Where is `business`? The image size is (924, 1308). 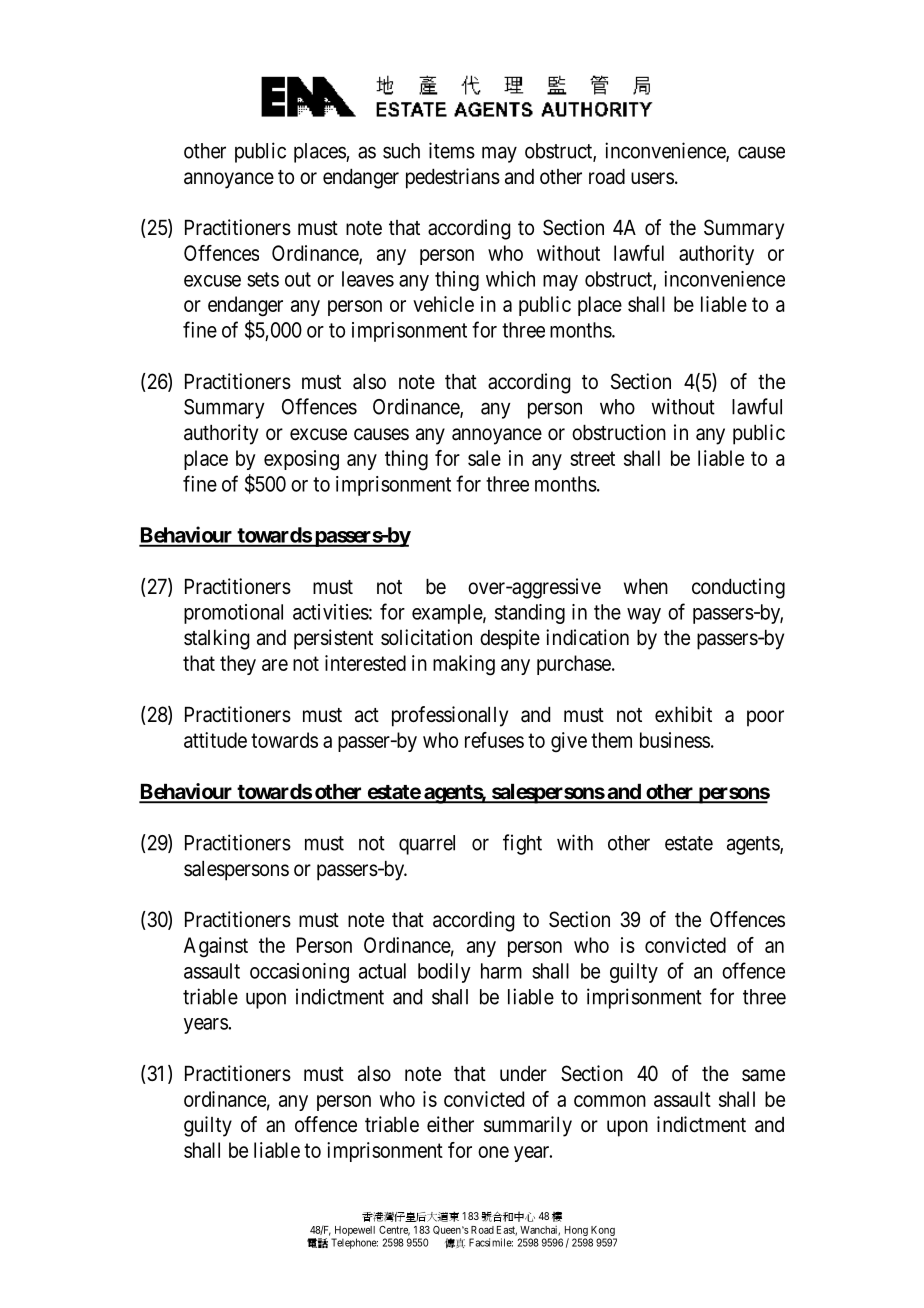
business is located at coordinates (675, 740).
